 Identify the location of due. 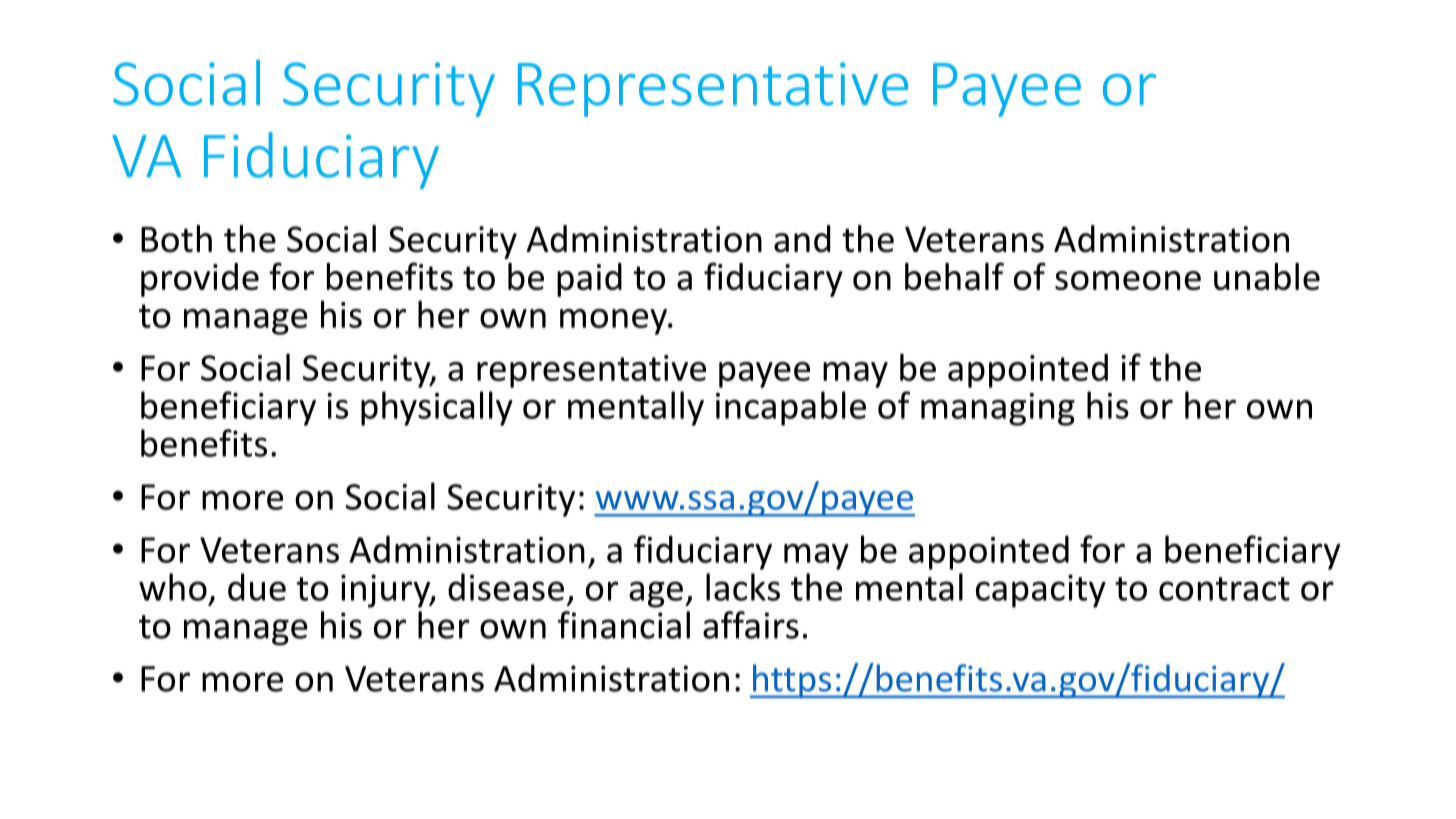
(257, 587).
